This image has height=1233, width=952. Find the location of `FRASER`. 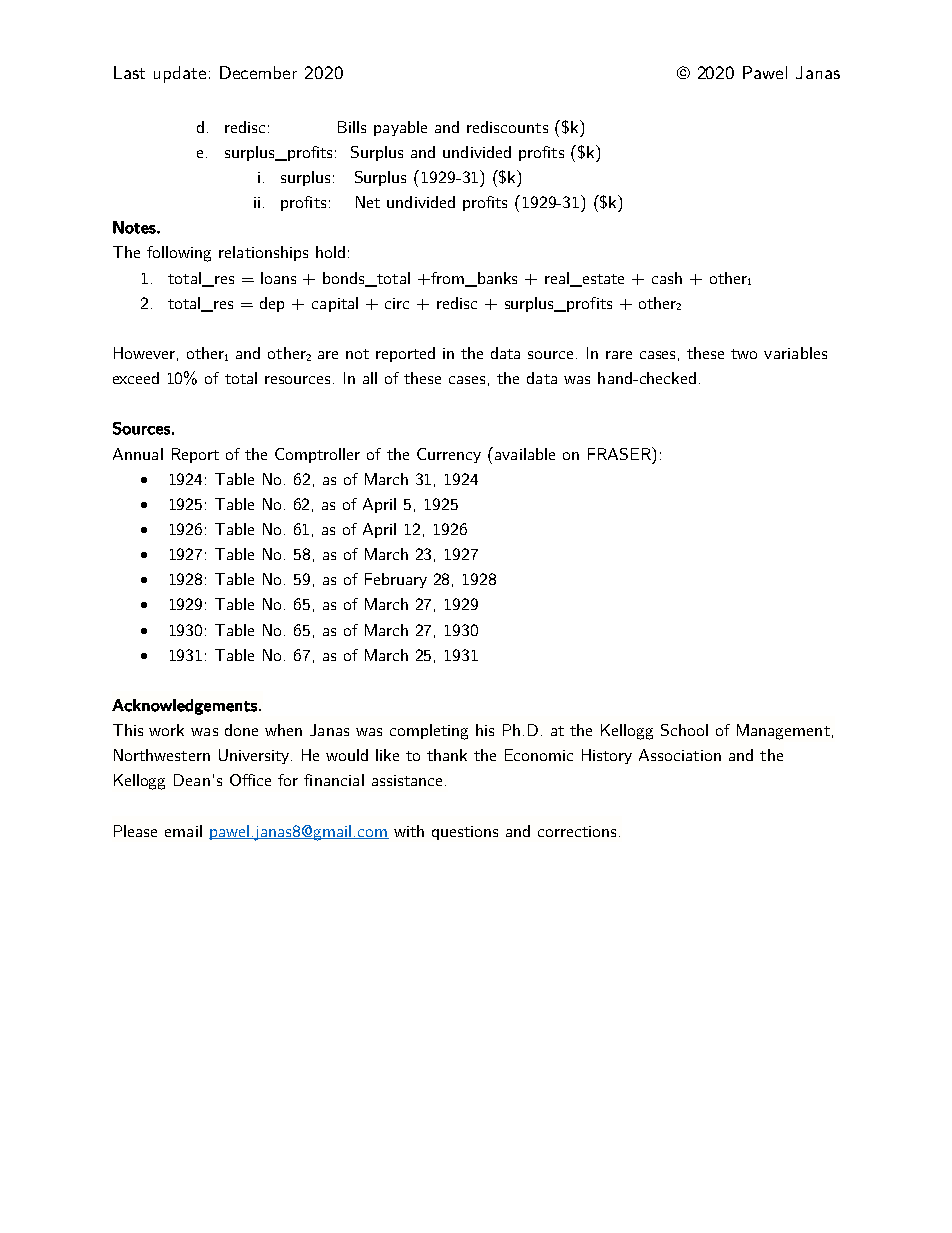

FRASER is located at coordinates (620, 453).
